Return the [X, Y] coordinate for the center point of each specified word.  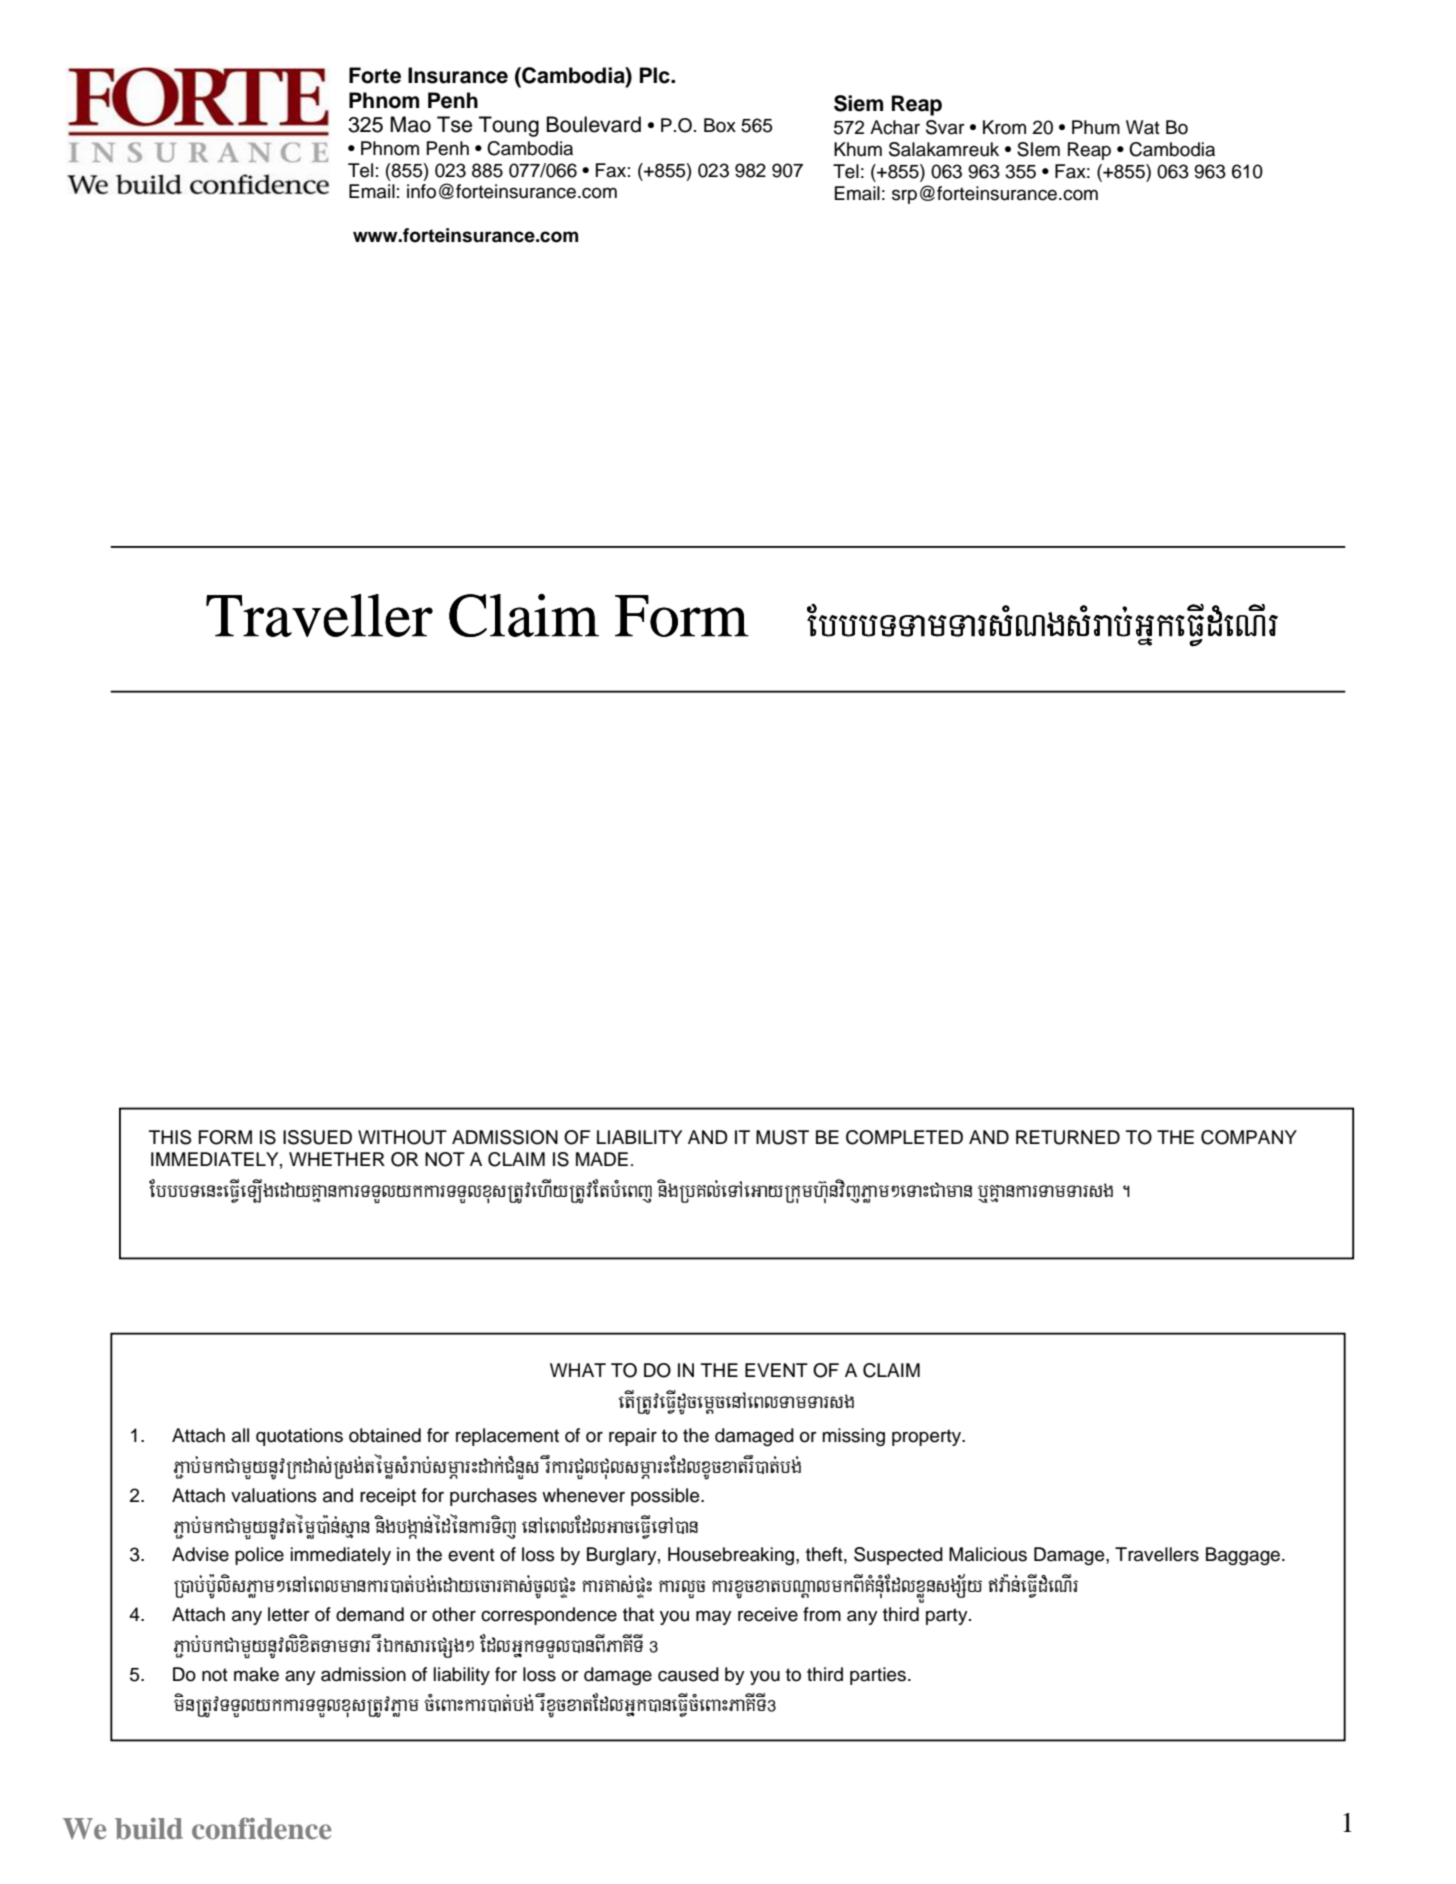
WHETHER [337, 1159]
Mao [410, 124]
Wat [1143, 127]
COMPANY [1249, 1137]
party [948, 1616]
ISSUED [317, 1137]
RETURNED [1068, 1137]
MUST [782, 1137]
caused [688, 1674]
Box [720, 125]
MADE [602, 1159]
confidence [261, 1828]
